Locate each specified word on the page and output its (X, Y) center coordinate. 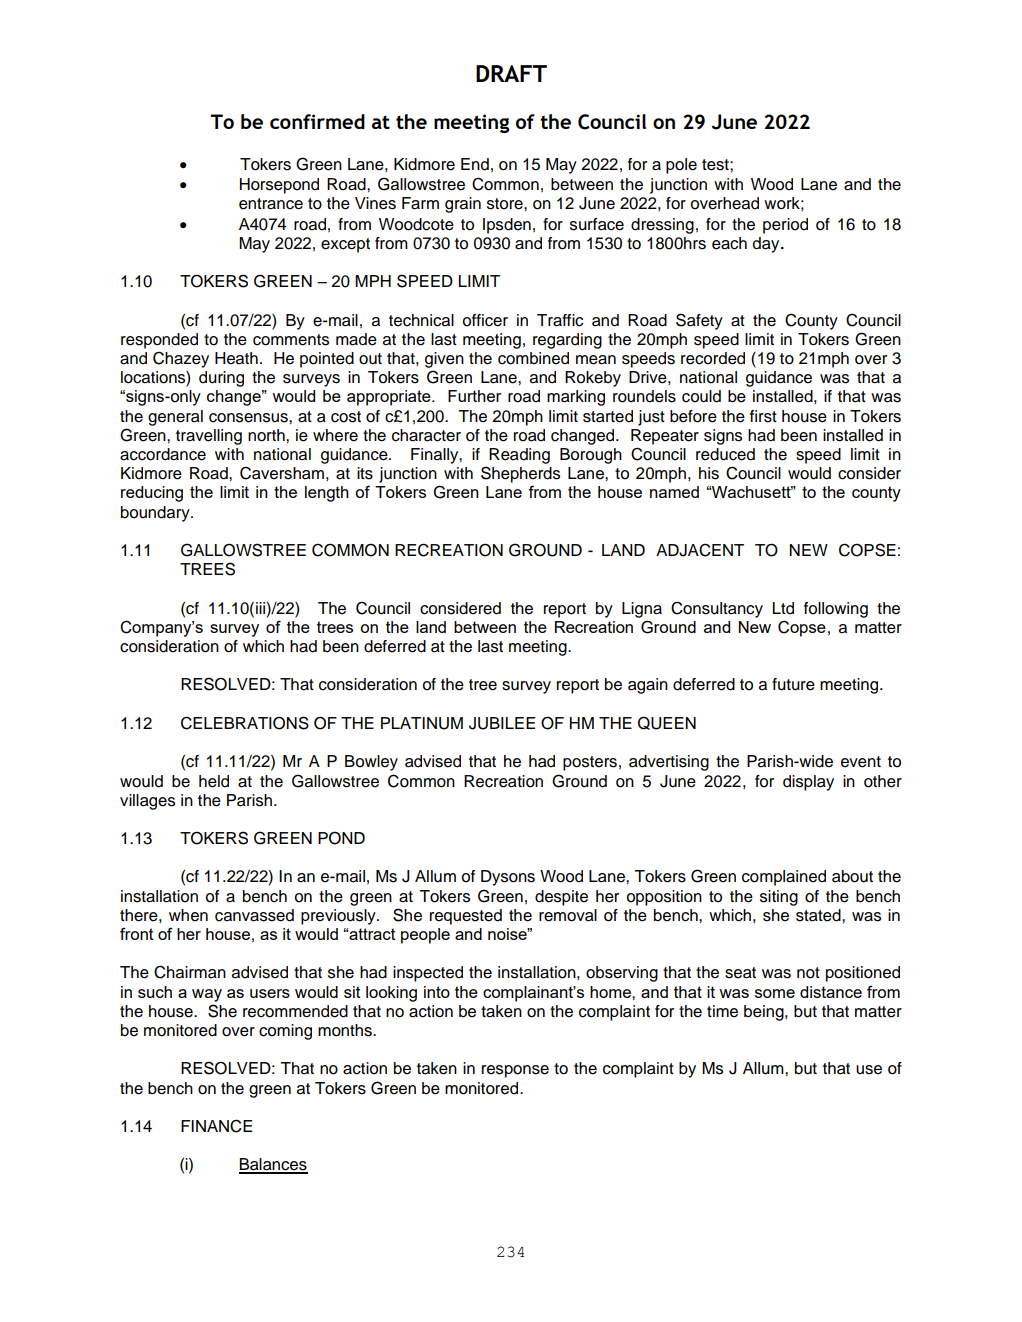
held (214, 781)
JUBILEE (502, 723)
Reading (519, 456)
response (515, 1071)
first (763, 416)
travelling (209, 437)
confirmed (317, 121)
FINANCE (216, 1126)
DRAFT (511, 73)
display (808, 783)
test (716, 165)
